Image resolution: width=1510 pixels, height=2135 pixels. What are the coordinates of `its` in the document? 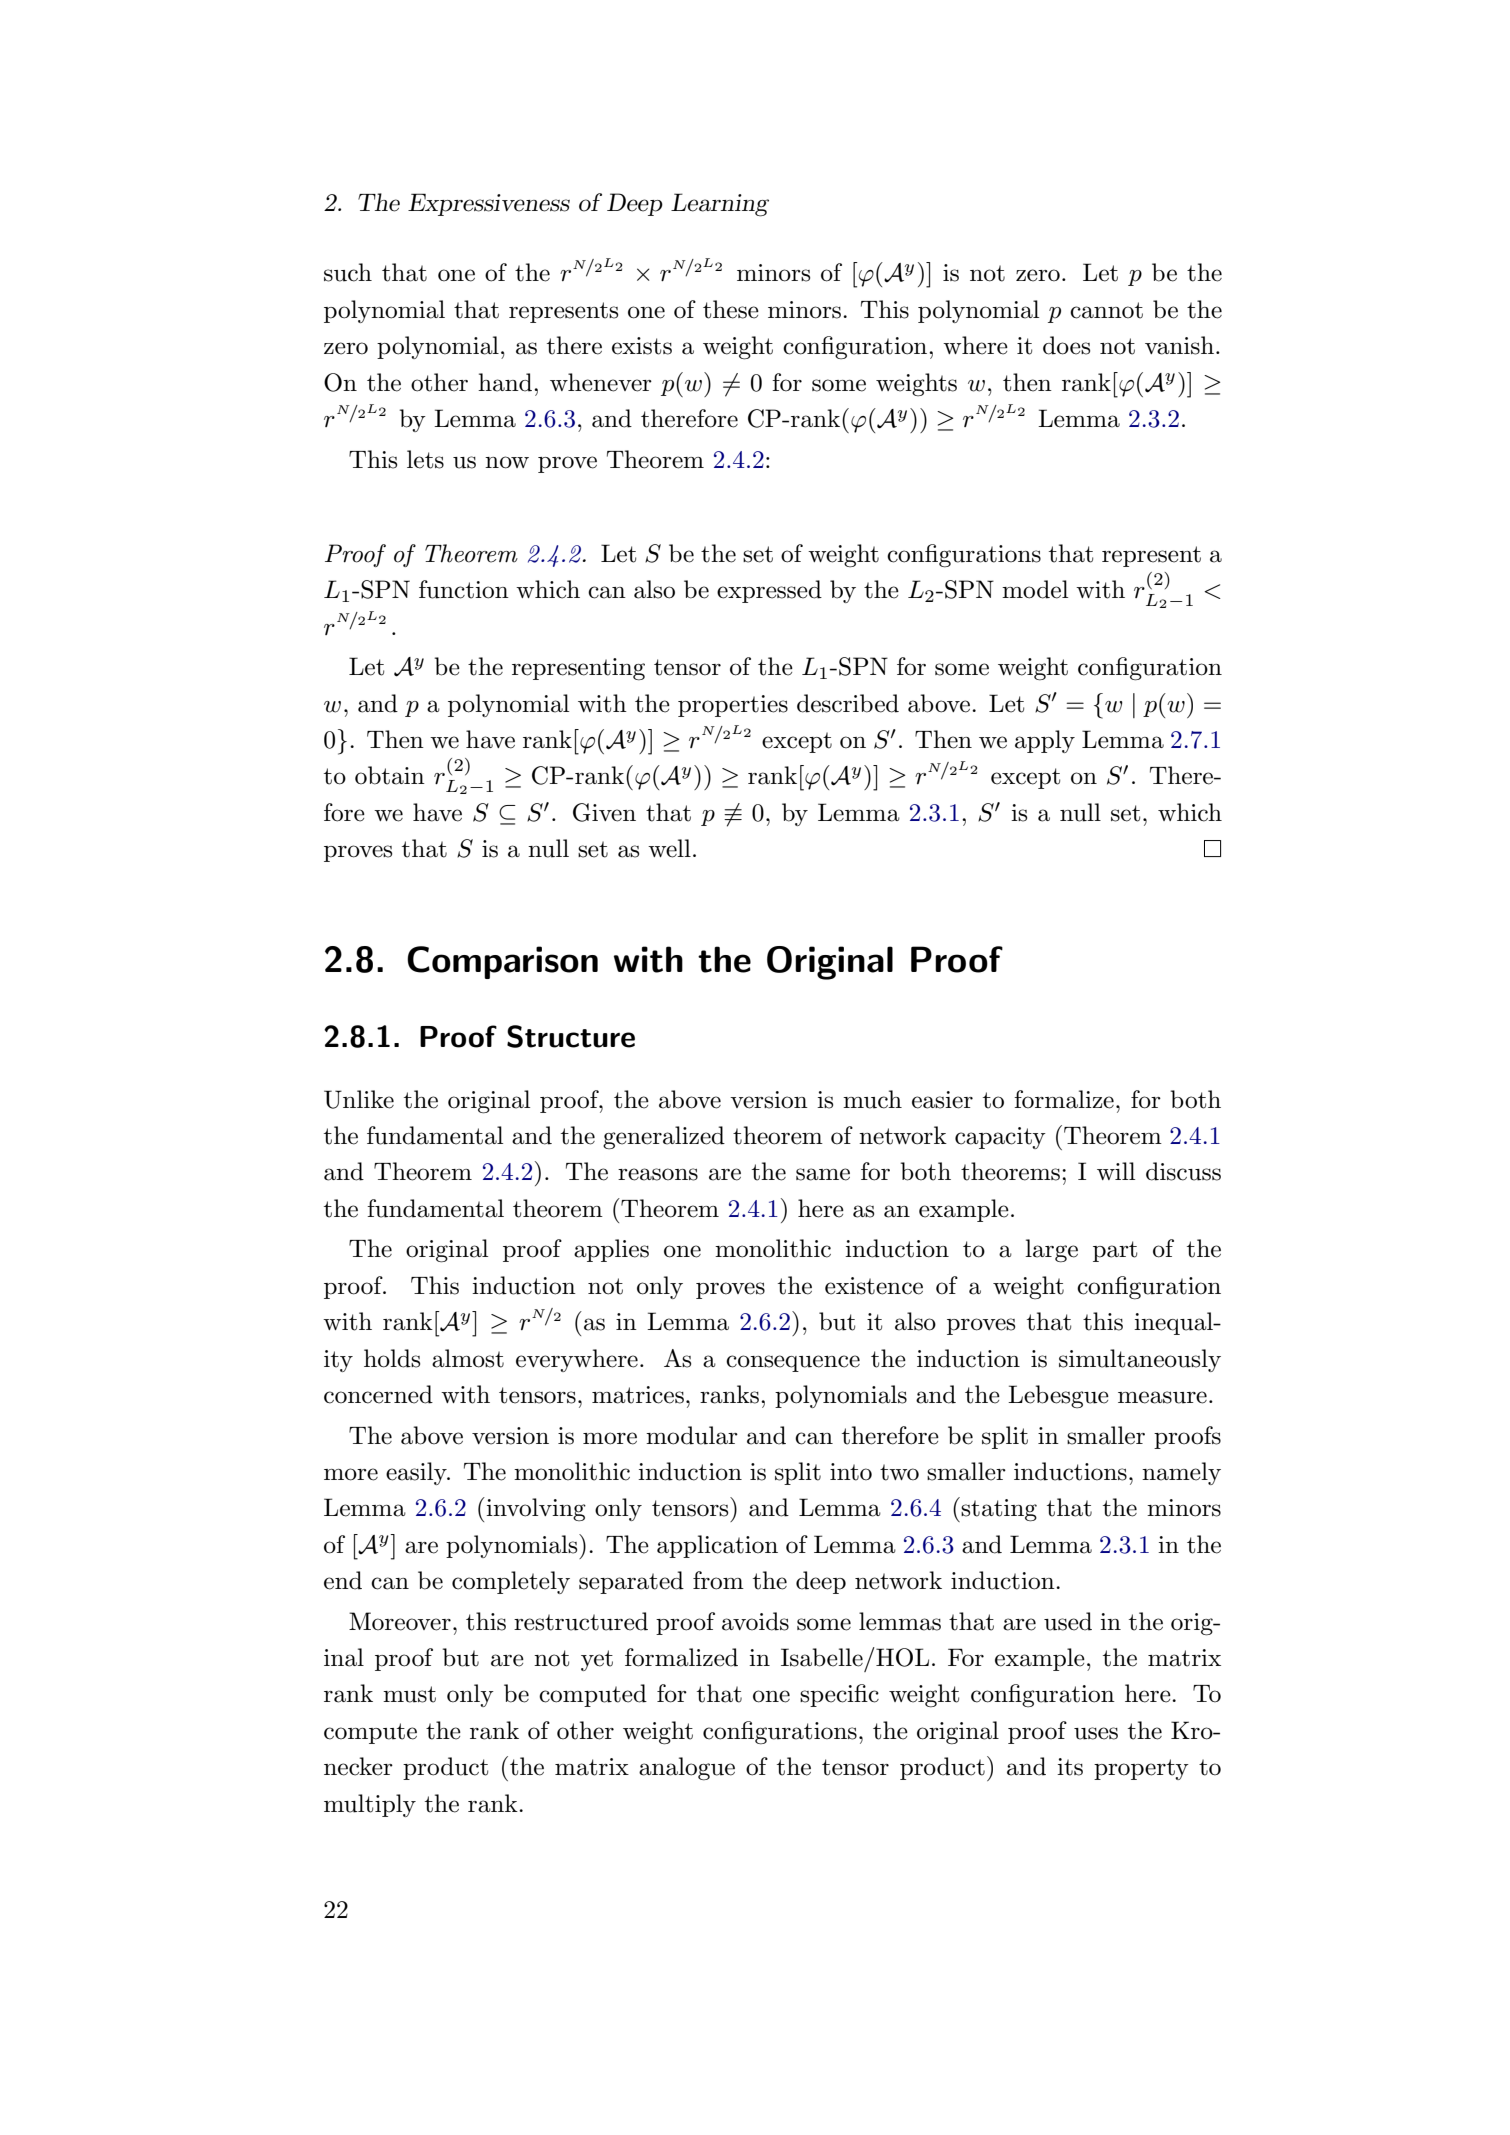 It's located at (1070, 1767).
